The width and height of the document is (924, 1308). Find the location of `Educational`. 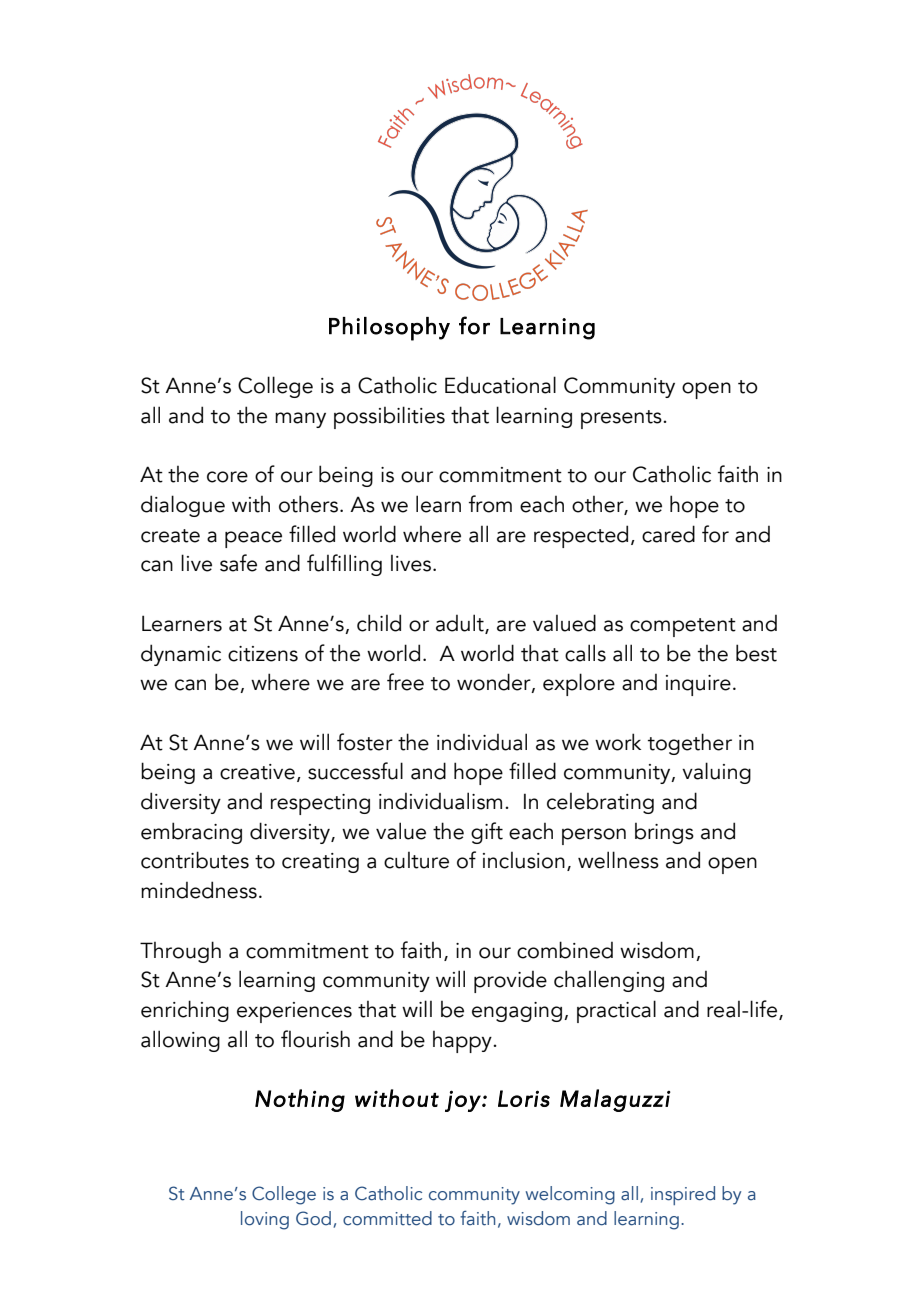

Educational is located at coordinates (500, 385).
